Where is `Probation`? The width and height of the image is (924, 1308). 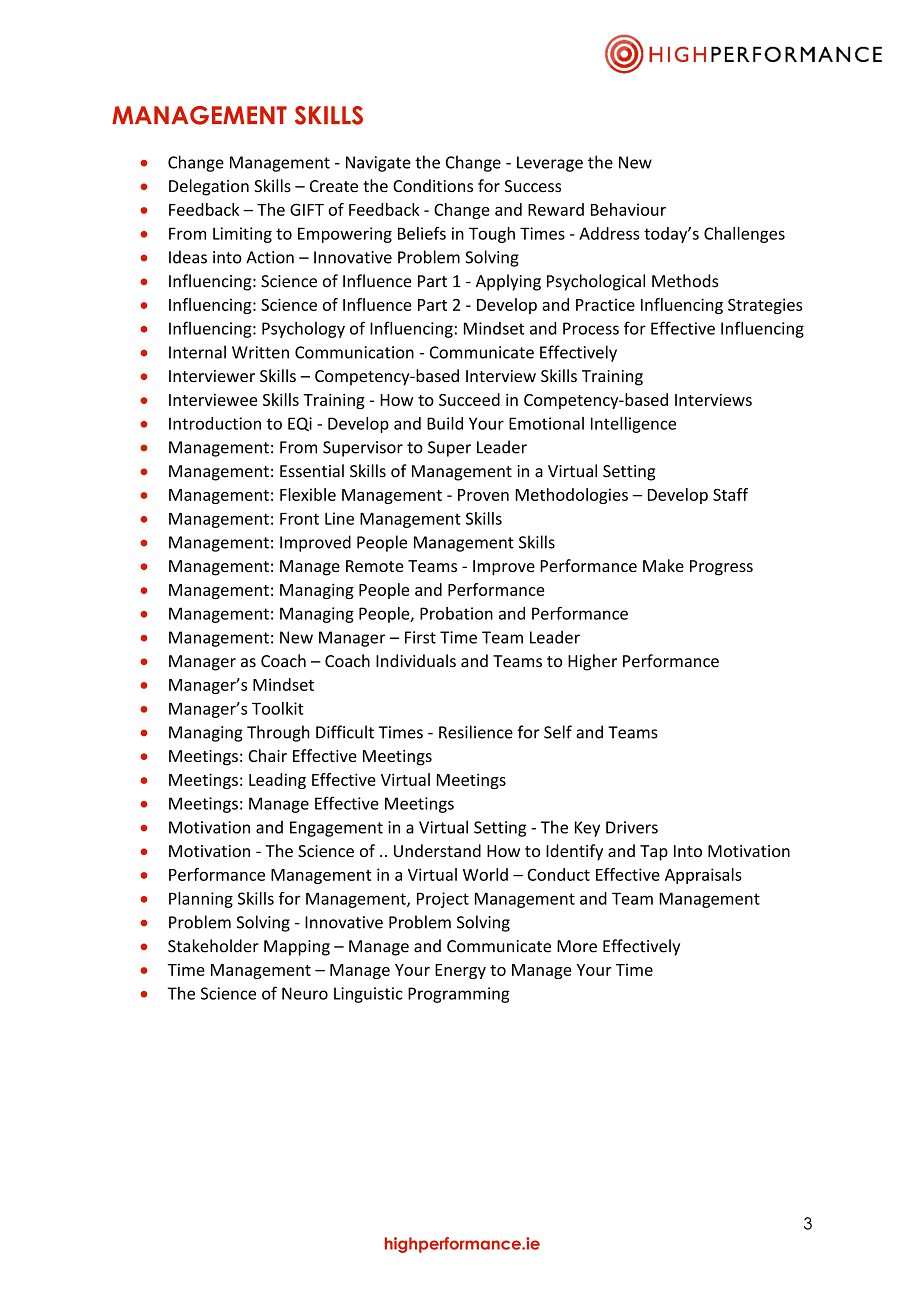
Probation is located at coordinates (456, 613).
